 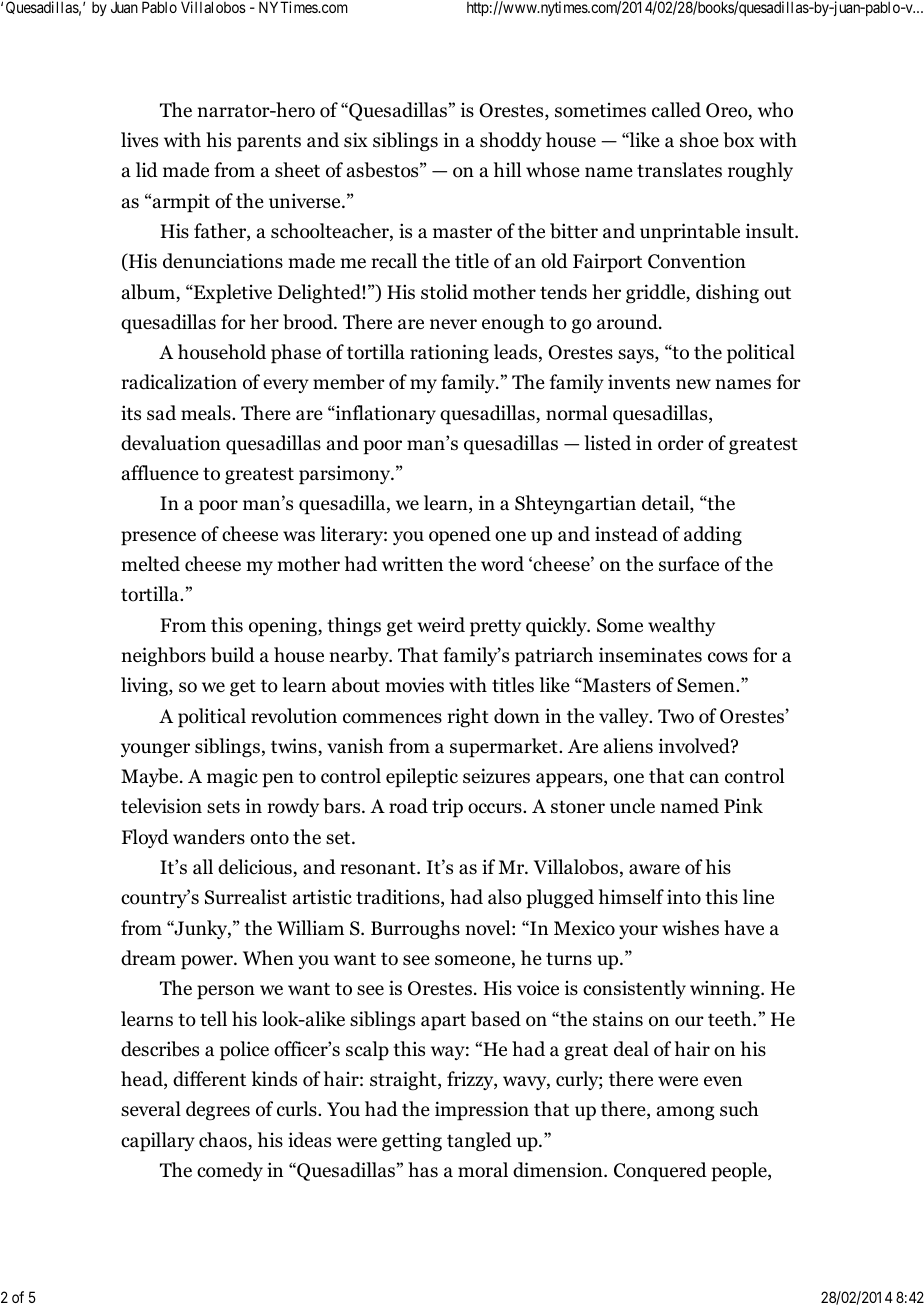 What do you see at coordinates (685, 1113) in the screenshot?
I see `among` at bounding box center [685, 1113].
